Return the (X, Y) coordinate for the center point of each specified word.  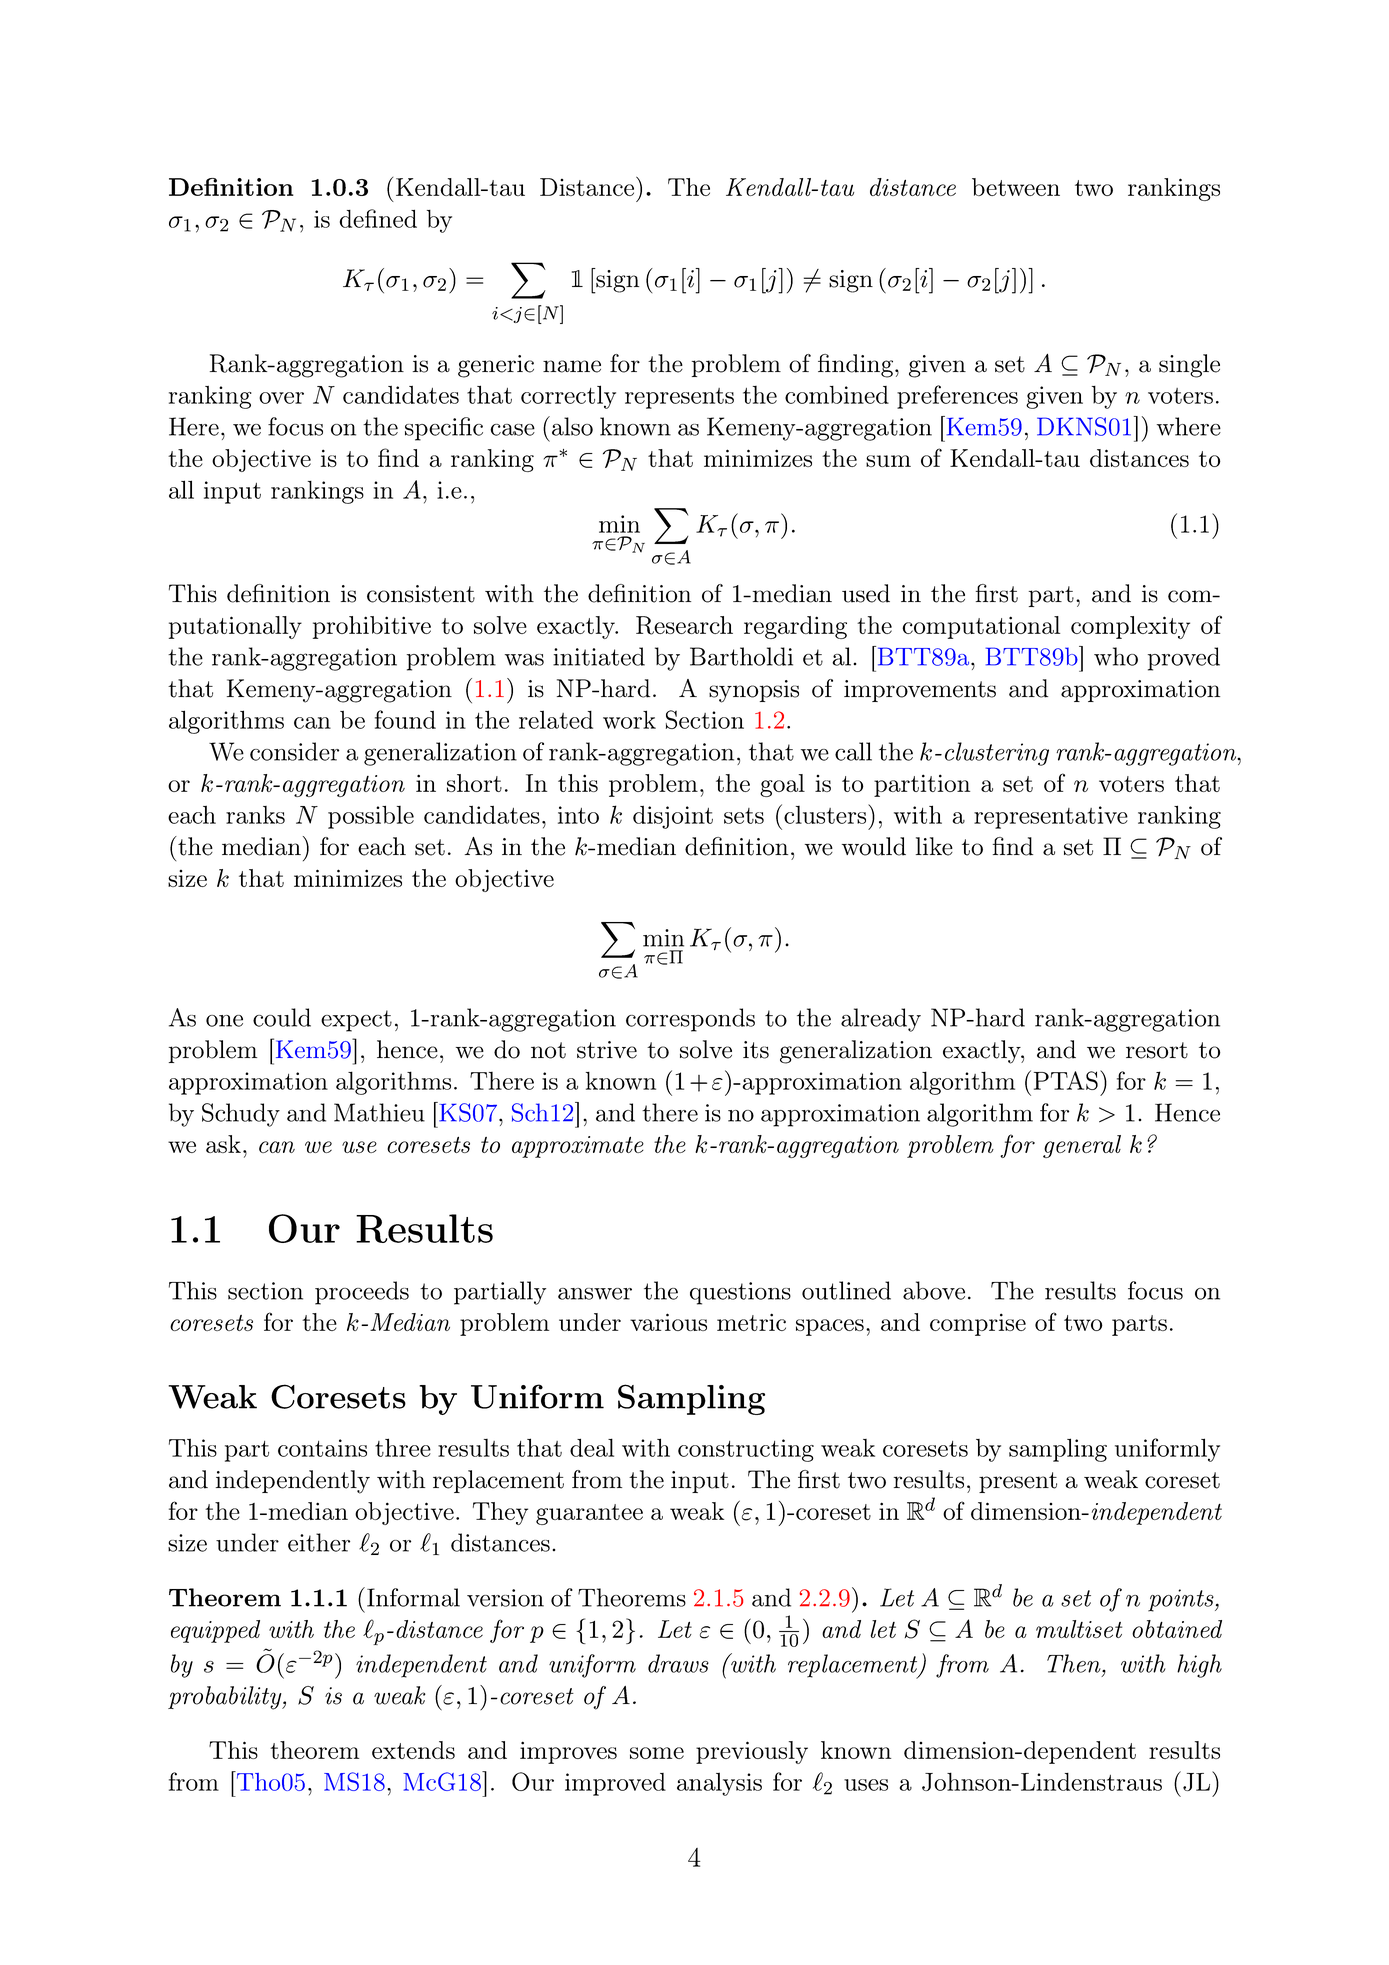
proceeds (362, 1293)
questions (740, 1293)
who (1116, 656)
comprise (978, 1324)
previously (752, 1752)
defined (378, 218)
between (1016, 187)
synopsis (754, 691)
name (572, 366)
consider (294, 751)
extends (413, 1750)
